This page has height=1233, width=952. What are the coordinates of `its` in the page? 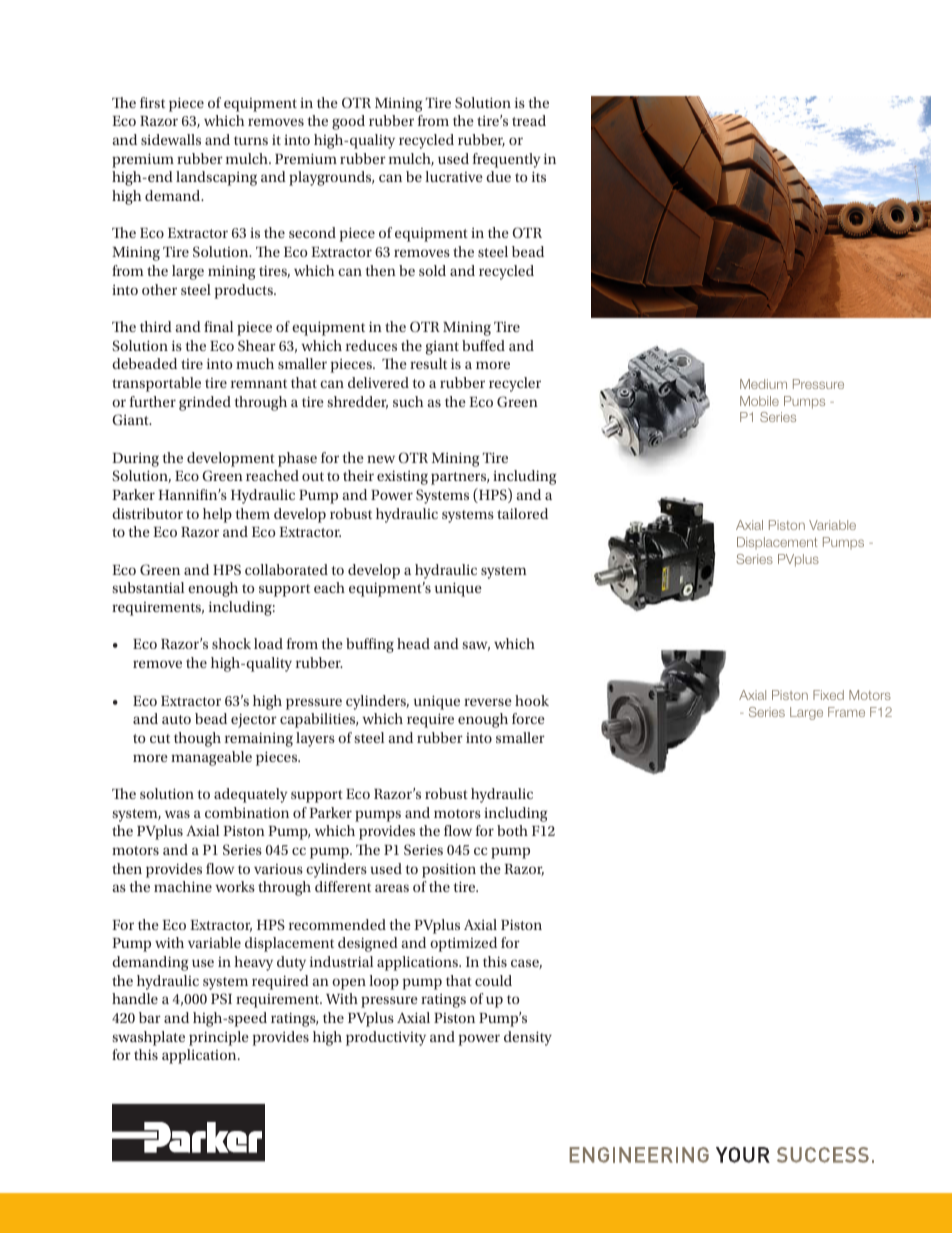 It's located at (539, 176).
